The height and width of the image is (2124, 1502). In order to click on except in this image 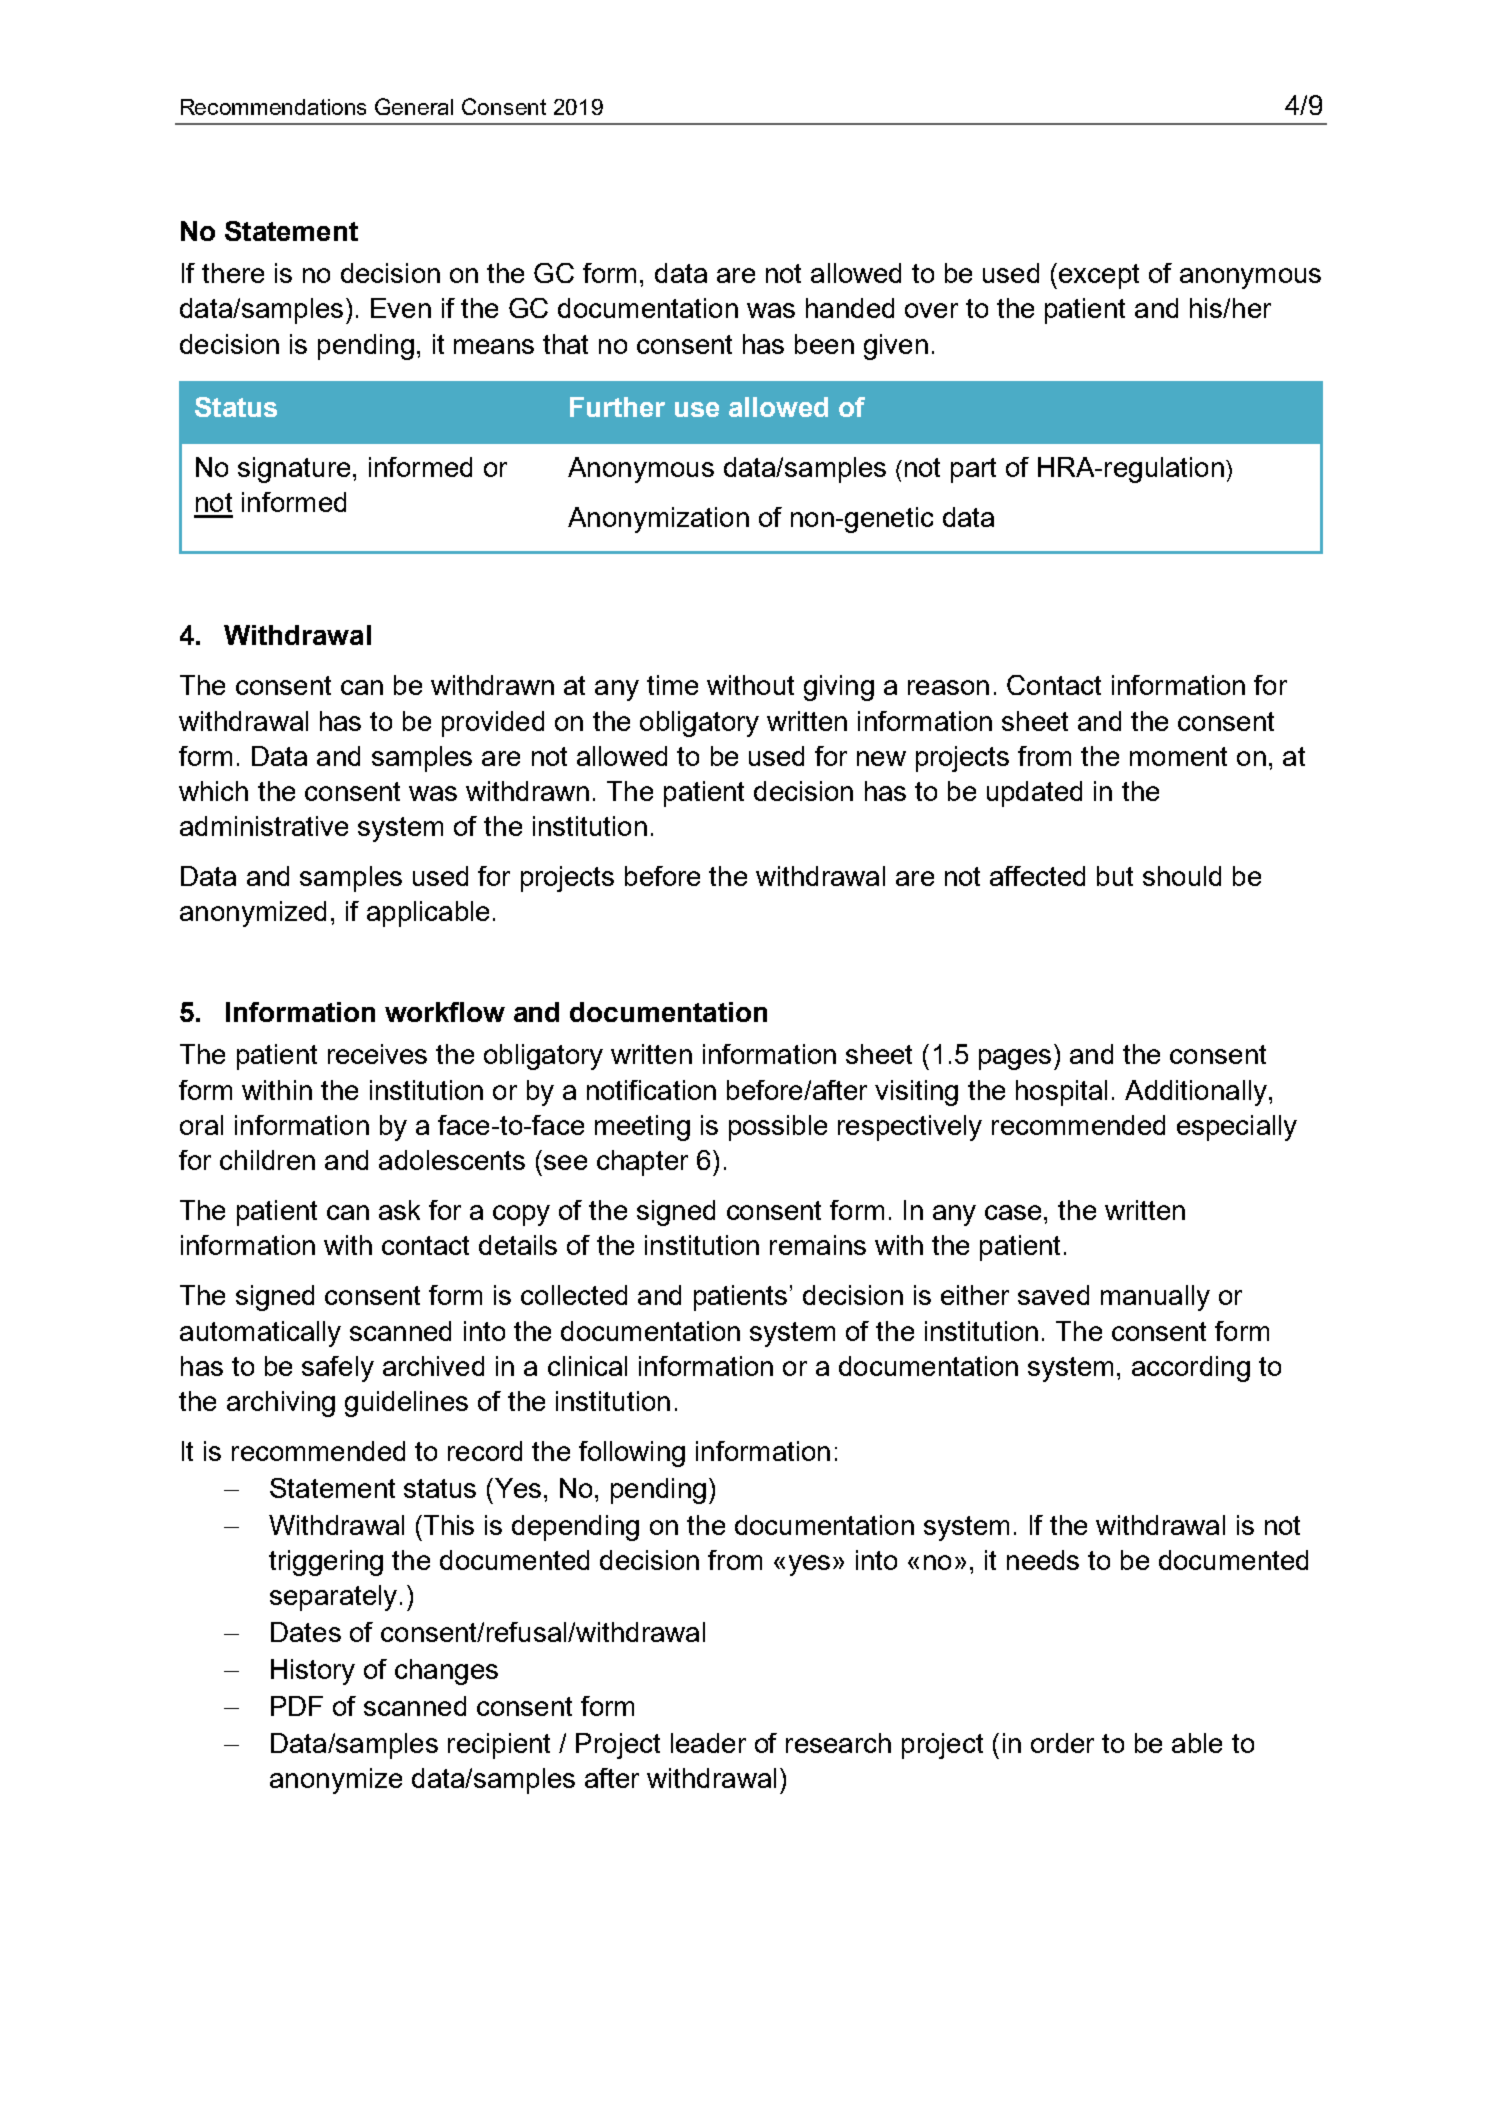, I will do `click(1099, 276)`.
